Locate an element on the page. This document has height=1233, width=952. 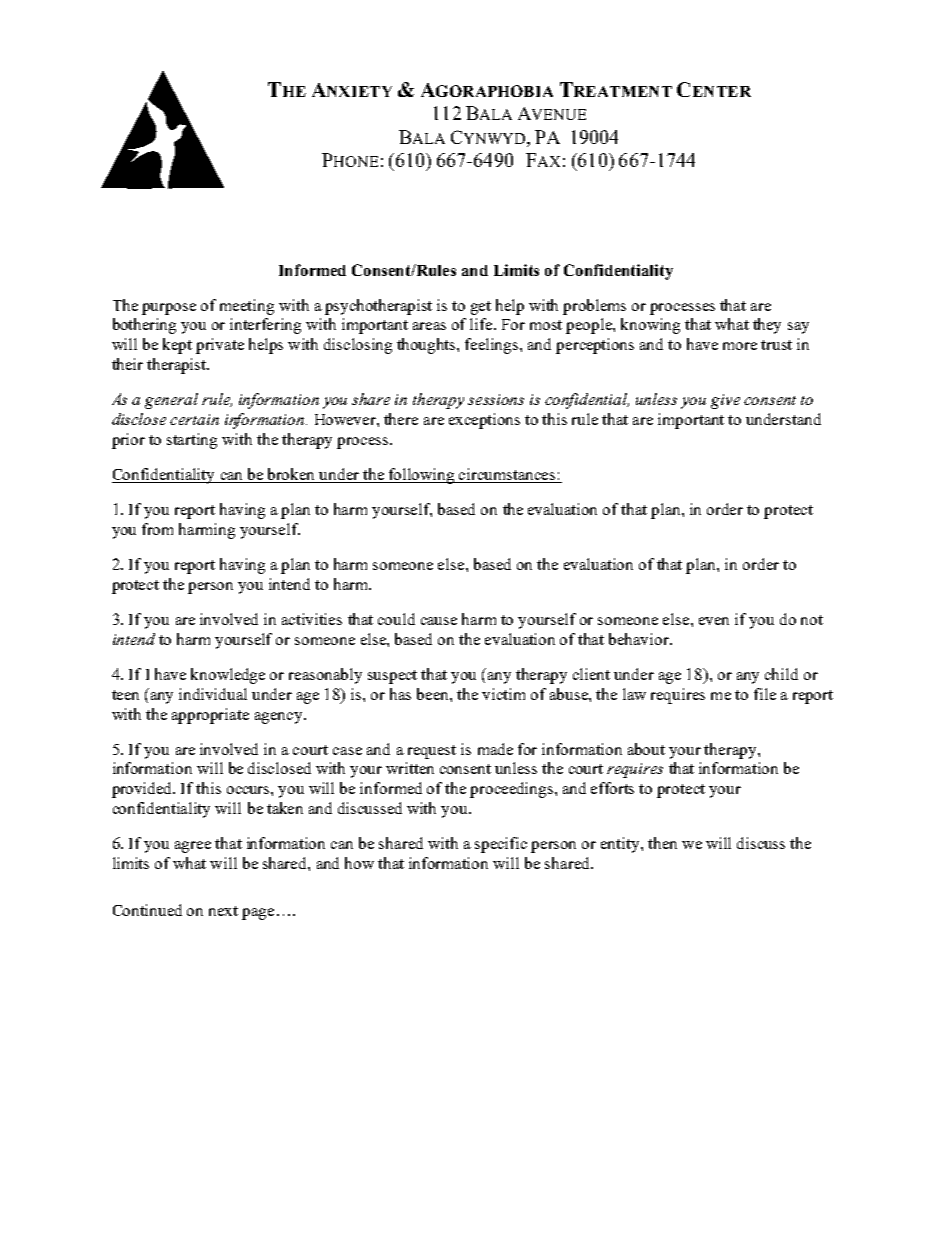
next is located at coordinates (223, 911).
